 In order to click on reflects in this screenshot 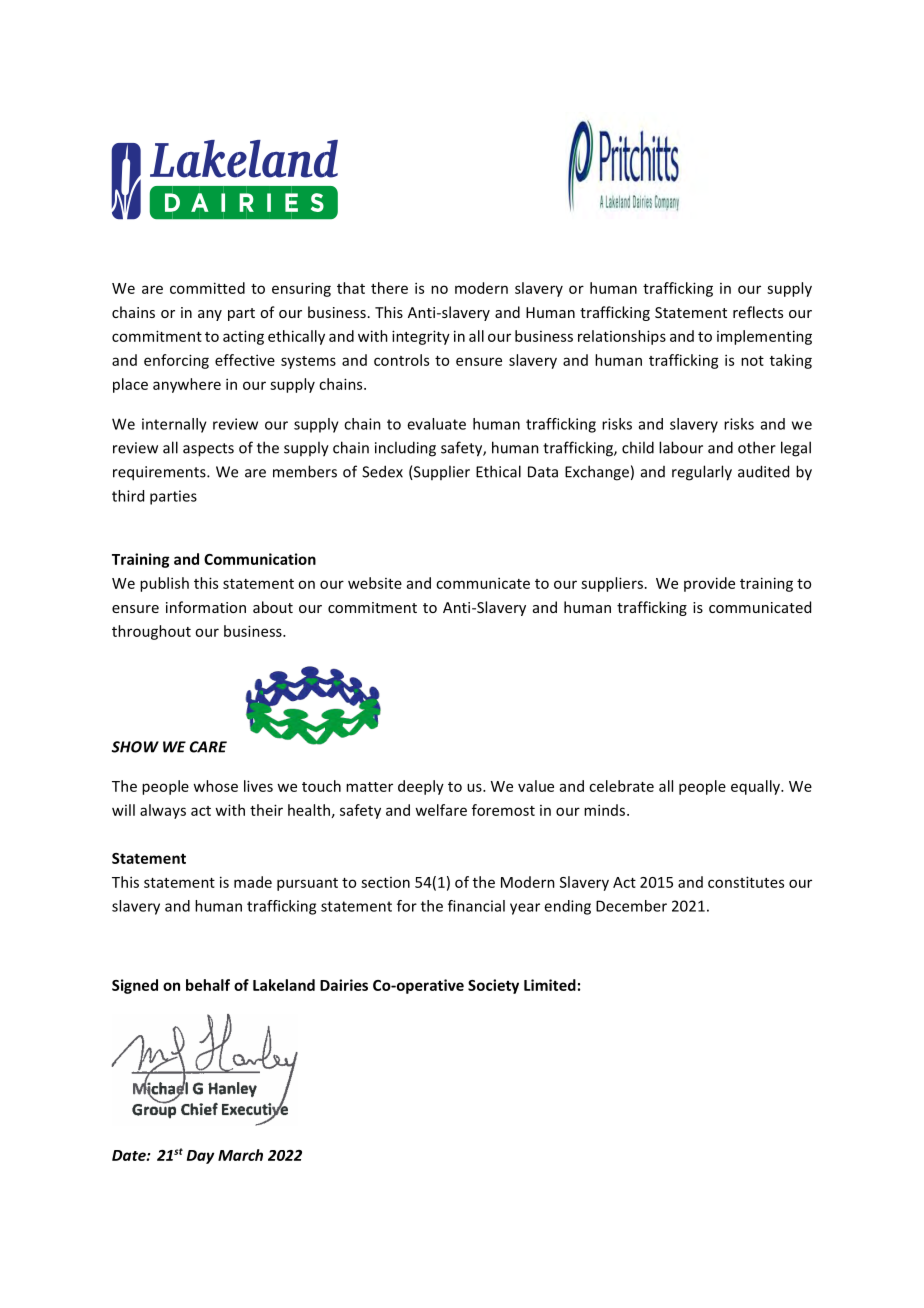, I will do `click(758, 312)`.
